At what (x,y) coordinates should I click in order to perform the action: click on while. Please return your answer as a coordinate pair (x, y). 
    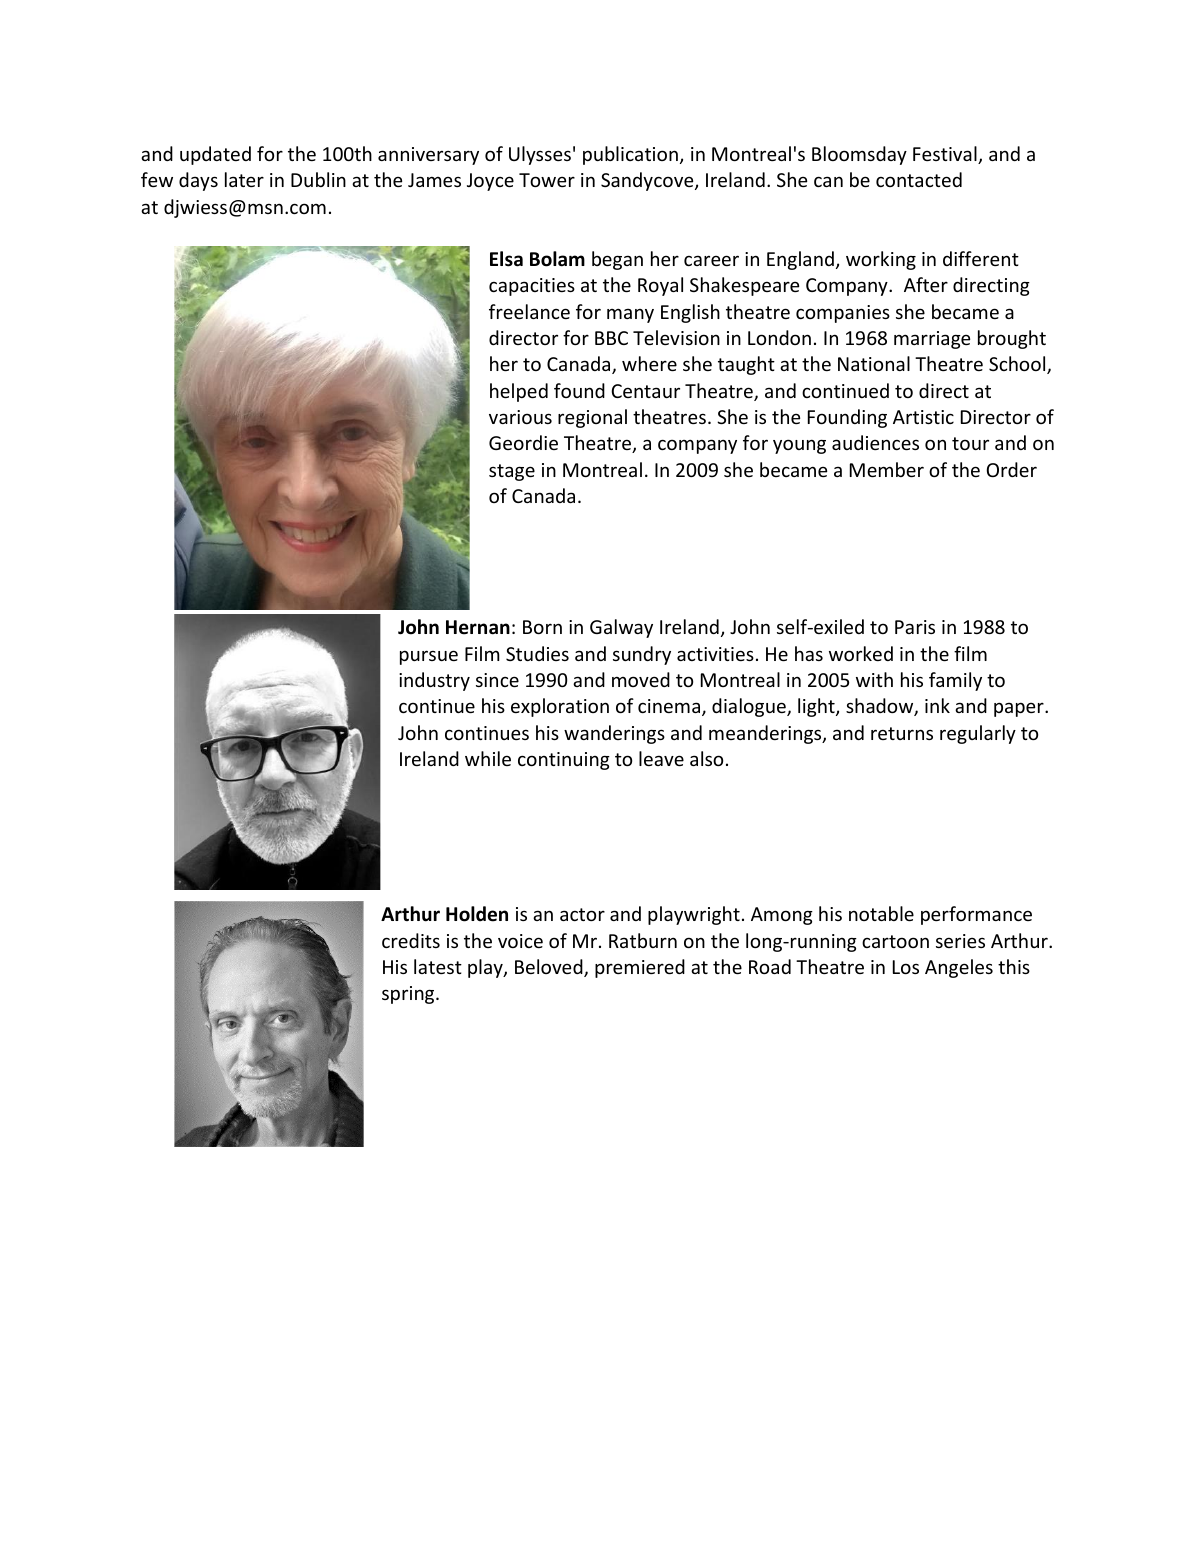
    Looking at the image, I should click on (488, 758).
